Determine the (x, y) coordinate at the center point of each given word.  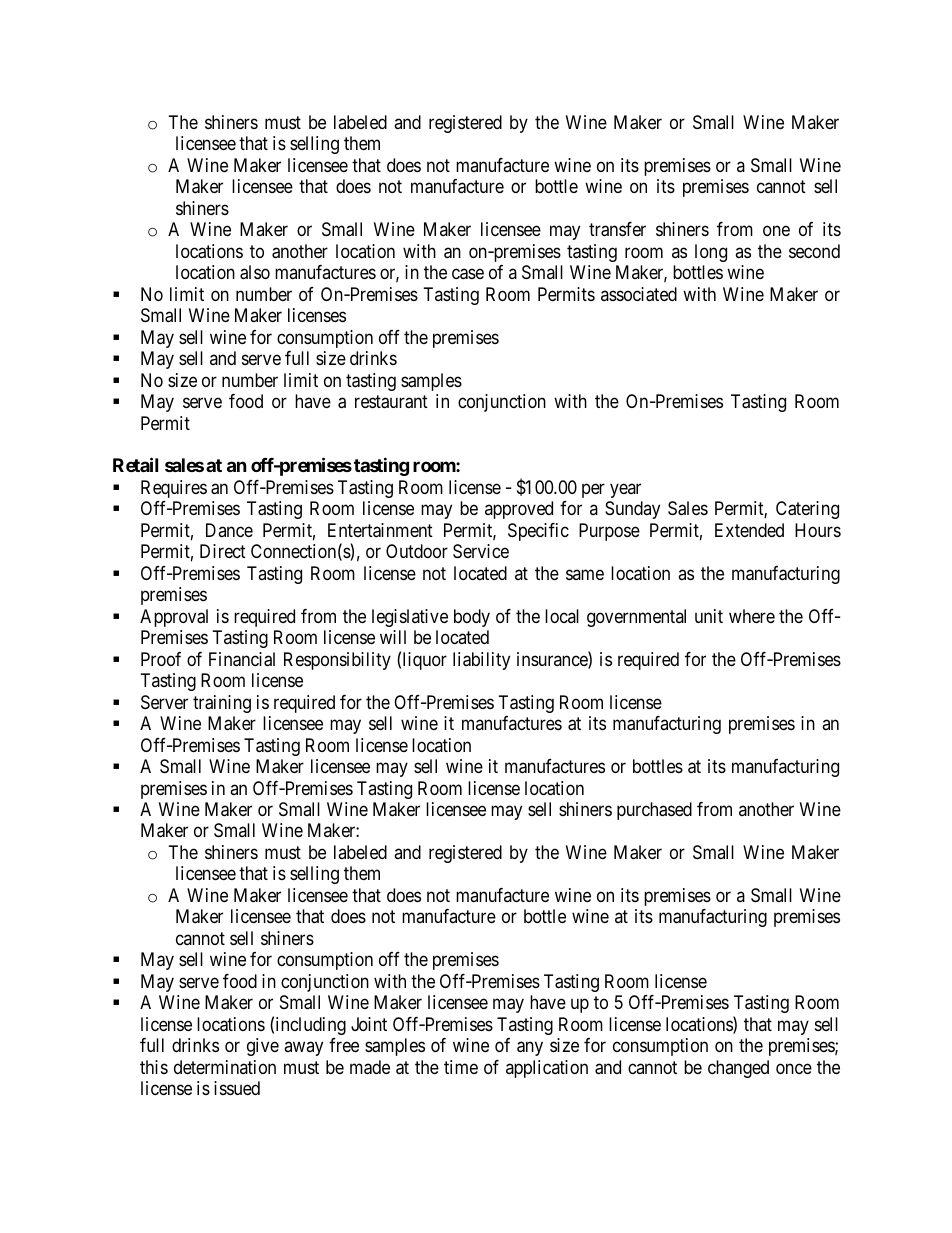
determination (225, 1067)
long (711, 253)
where (752, 616)
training (222, 704)
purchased (654, 811)
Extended (749, 530)
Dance (229, 530)
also (255, 272)
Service (481, 551)
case (468, 274)
